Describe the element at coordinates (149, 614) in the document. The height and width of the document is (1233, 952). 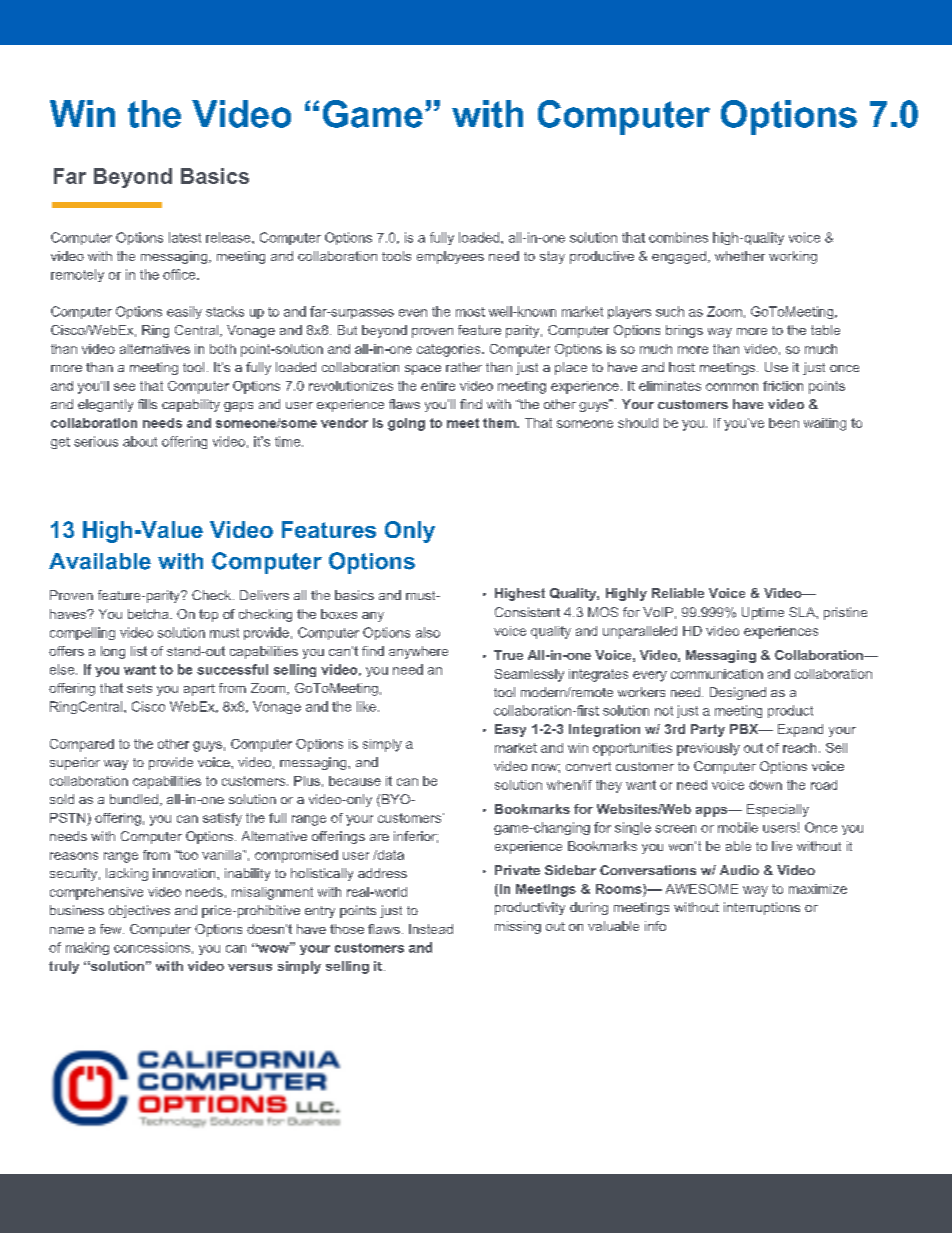
I see `betcha` at that location.
